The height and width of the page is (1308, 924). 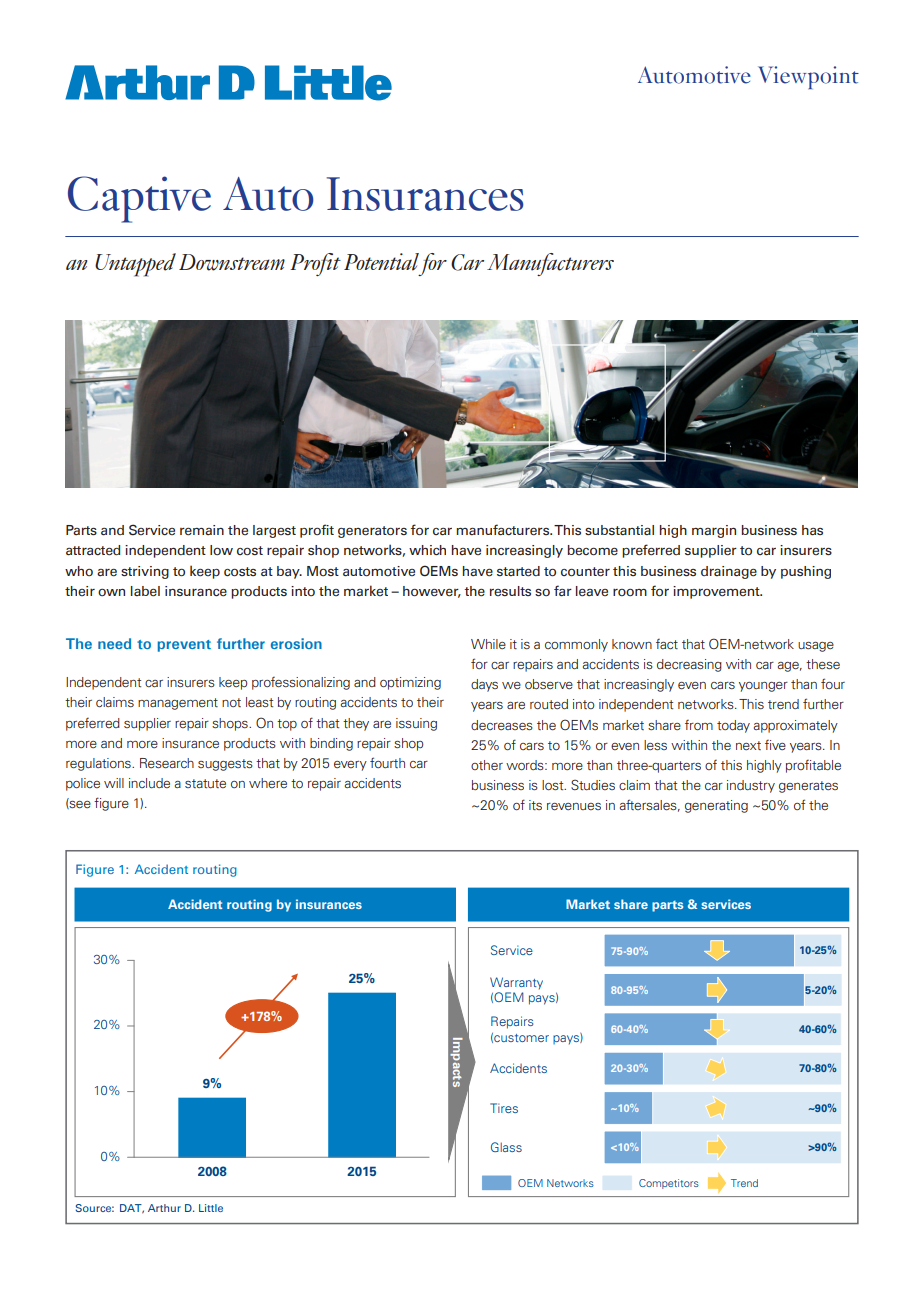 I want to click on Arthur, so click(x=164, y=1208).
